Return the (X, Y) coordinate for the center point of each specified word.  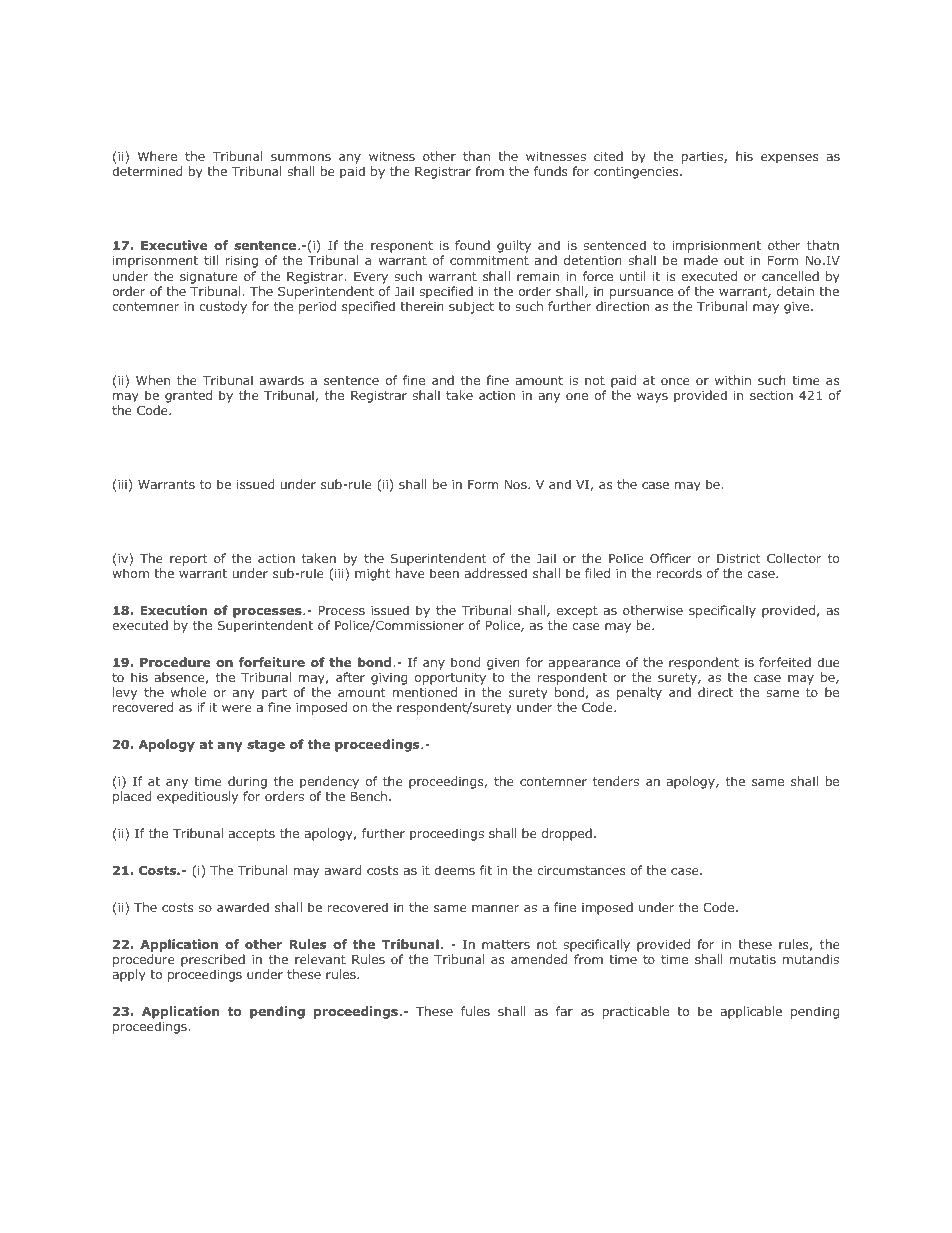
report (188, 560)
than (476, 156)
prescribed (213, 962)
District (738, 558)
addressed (495, 573)
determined (147, 171)
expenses (789, 159)
